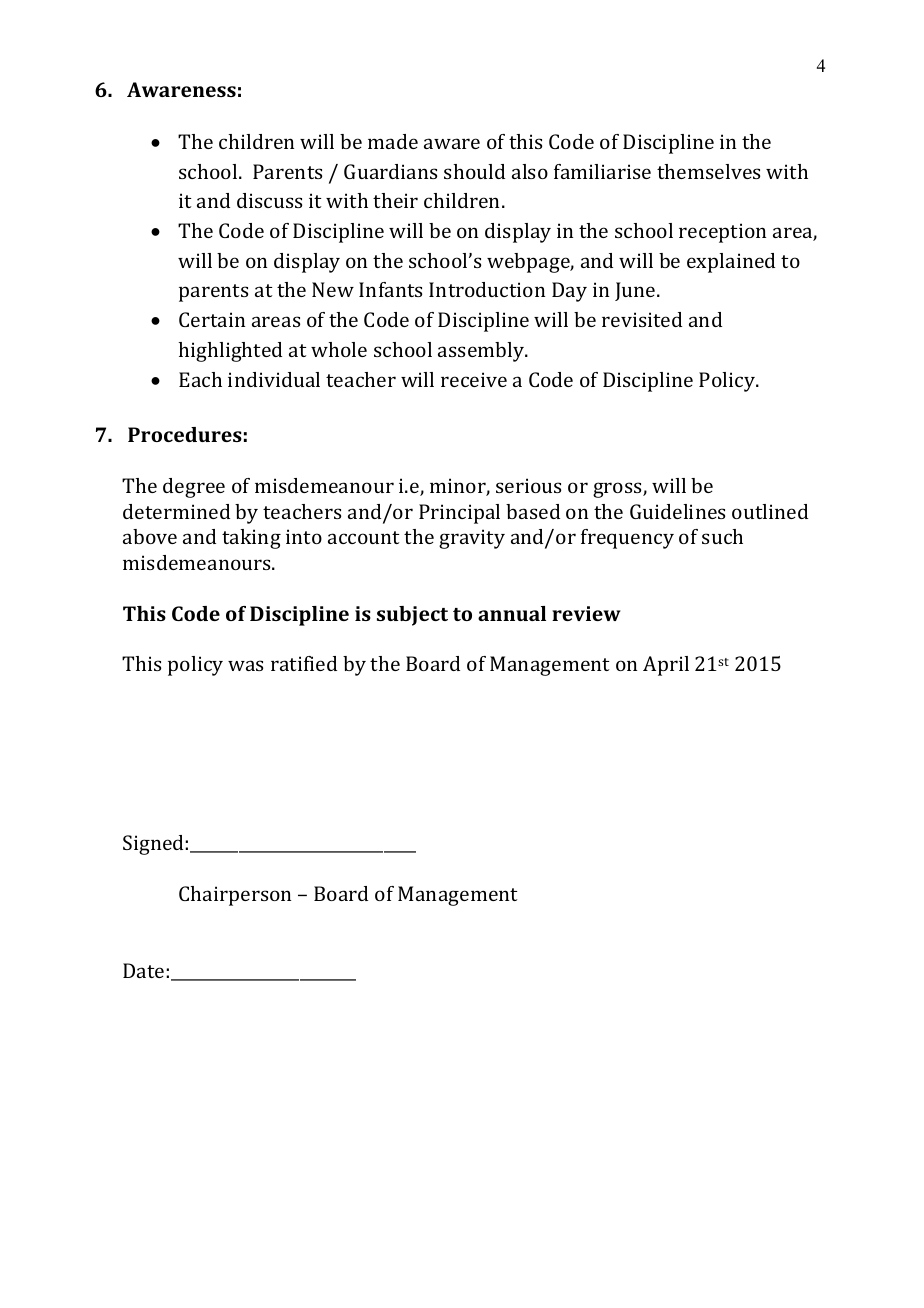 This page has height=1308, width=924. What do you see at coordinates (269, 200) in the page?
I see `discuss` at bounding box center [269, 200].
